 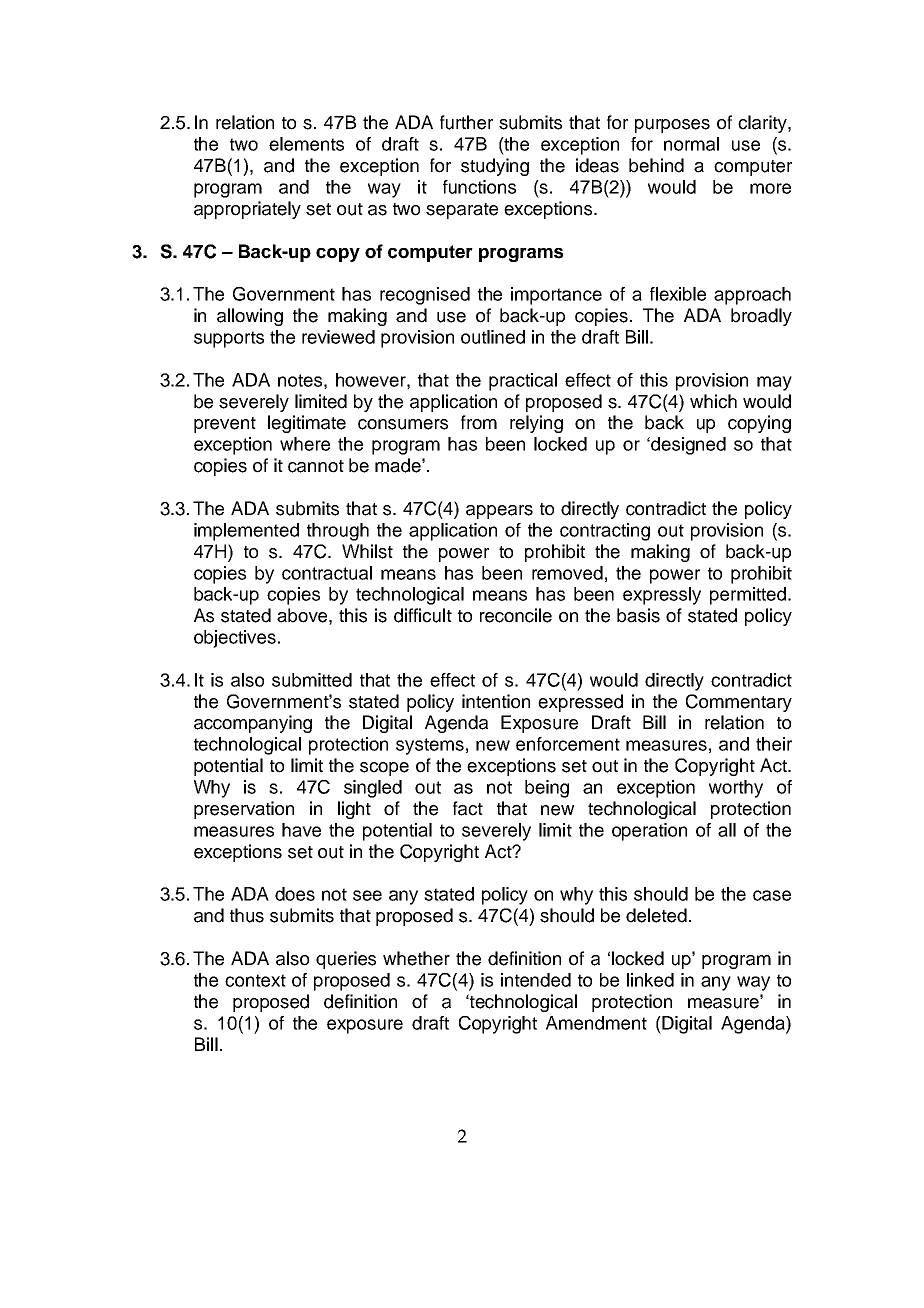 I want to click on context, so click(x=255, y=980).
